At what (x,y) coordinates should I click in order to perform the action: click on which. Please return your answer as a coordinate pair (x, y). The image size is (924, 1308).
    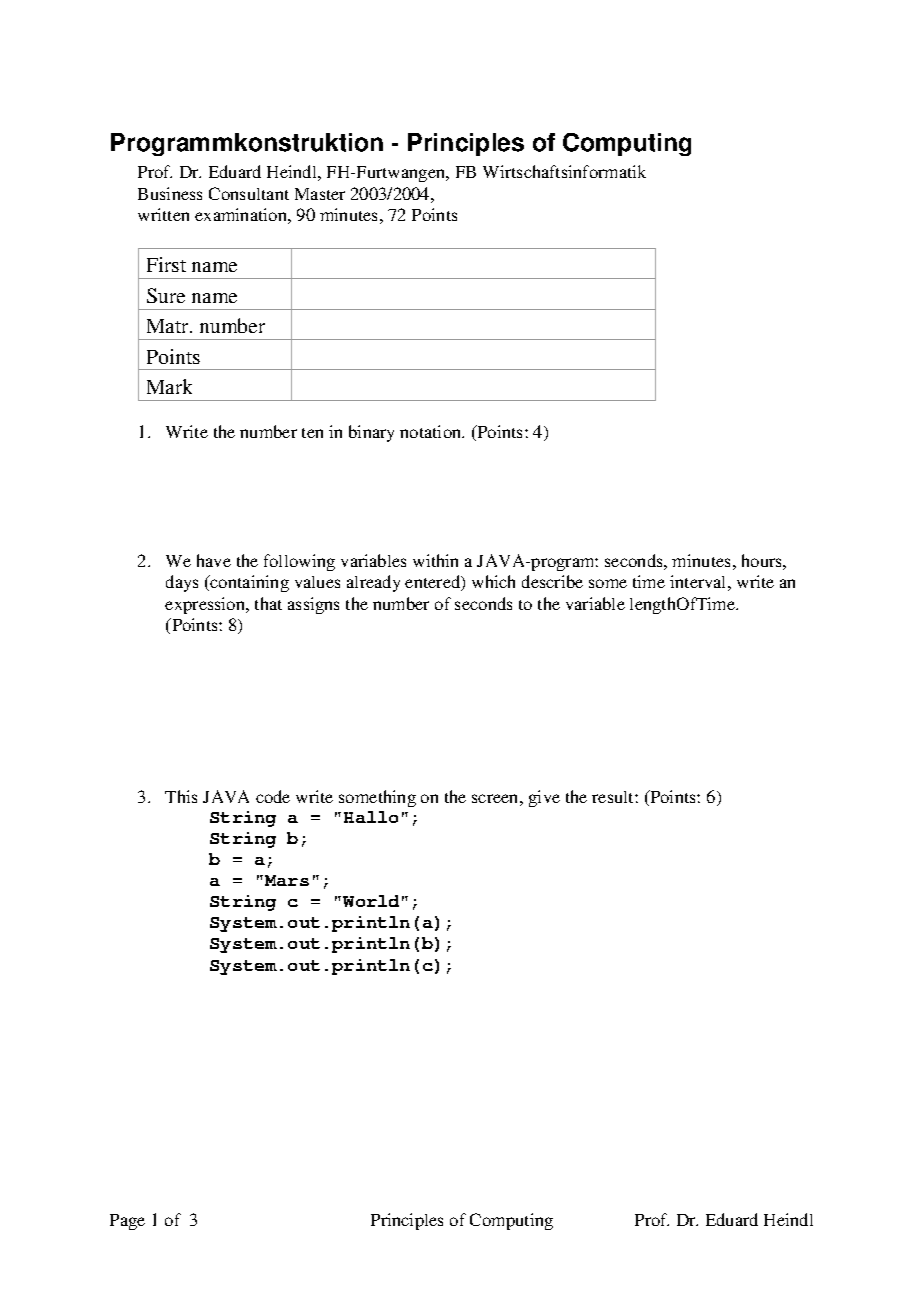
    Looking at the image, I should click on (493, 581).
